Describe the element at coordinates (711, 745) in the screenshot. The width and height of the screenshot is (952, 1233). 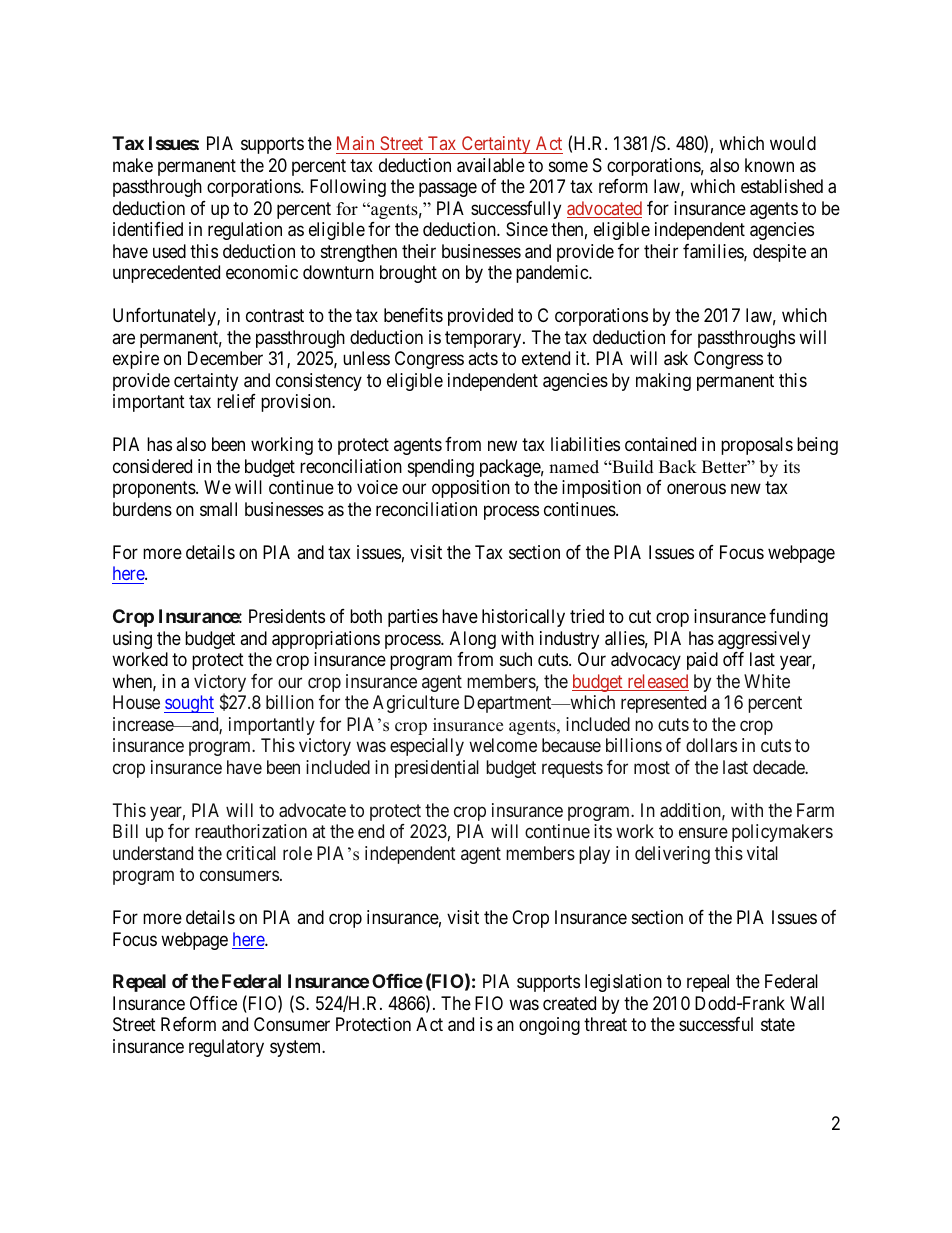
I see `dollars` at that location.
